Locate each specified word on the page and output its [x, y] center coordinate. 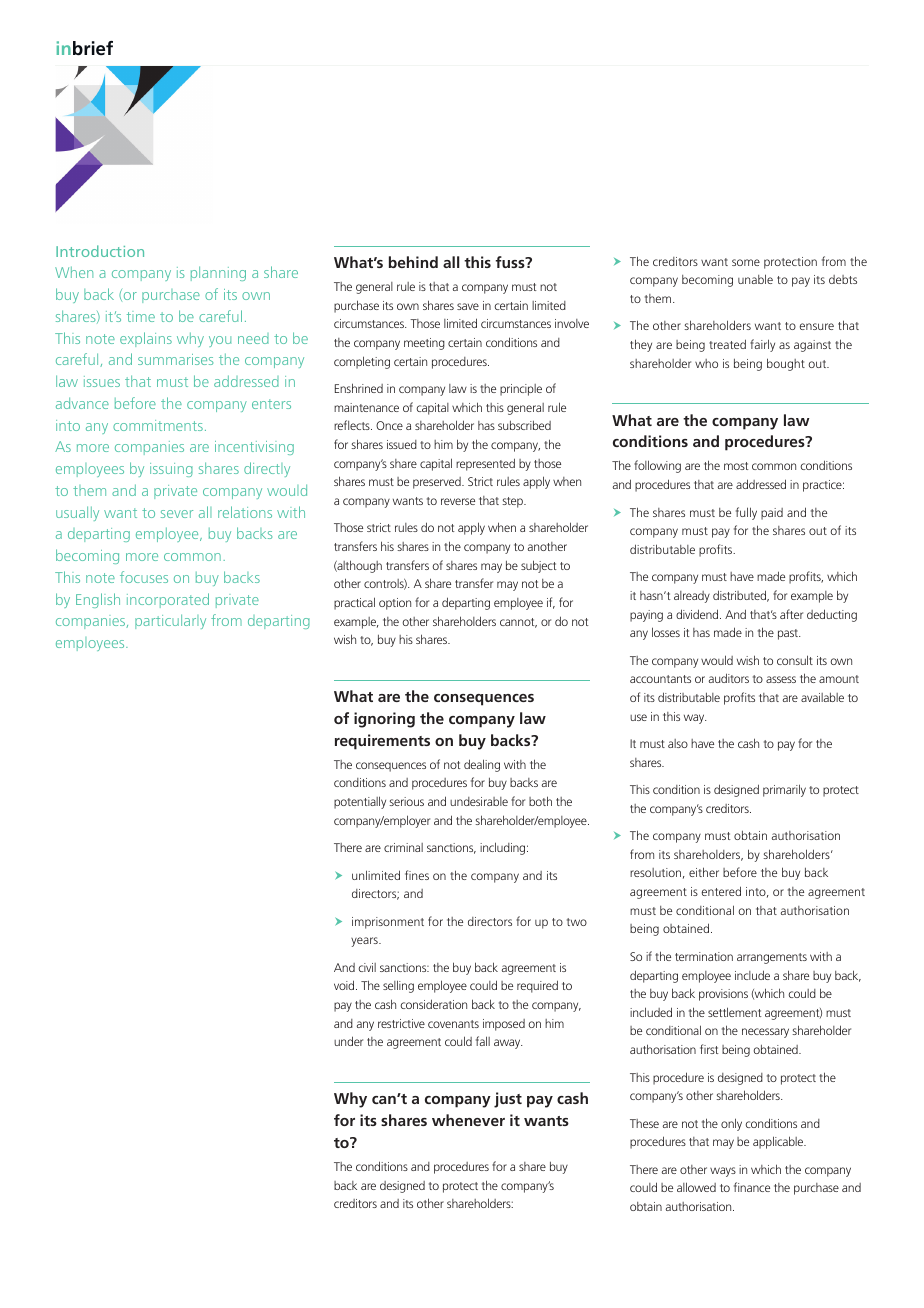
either [704, 872]
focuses [144, 577]
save [468, 306]
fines [417, 875]
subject [539, 566]
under [348, 1041]
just [508, 1100]
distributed [741, 596]
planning [218, 273]
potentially [360, 802]
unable [755, 279]
